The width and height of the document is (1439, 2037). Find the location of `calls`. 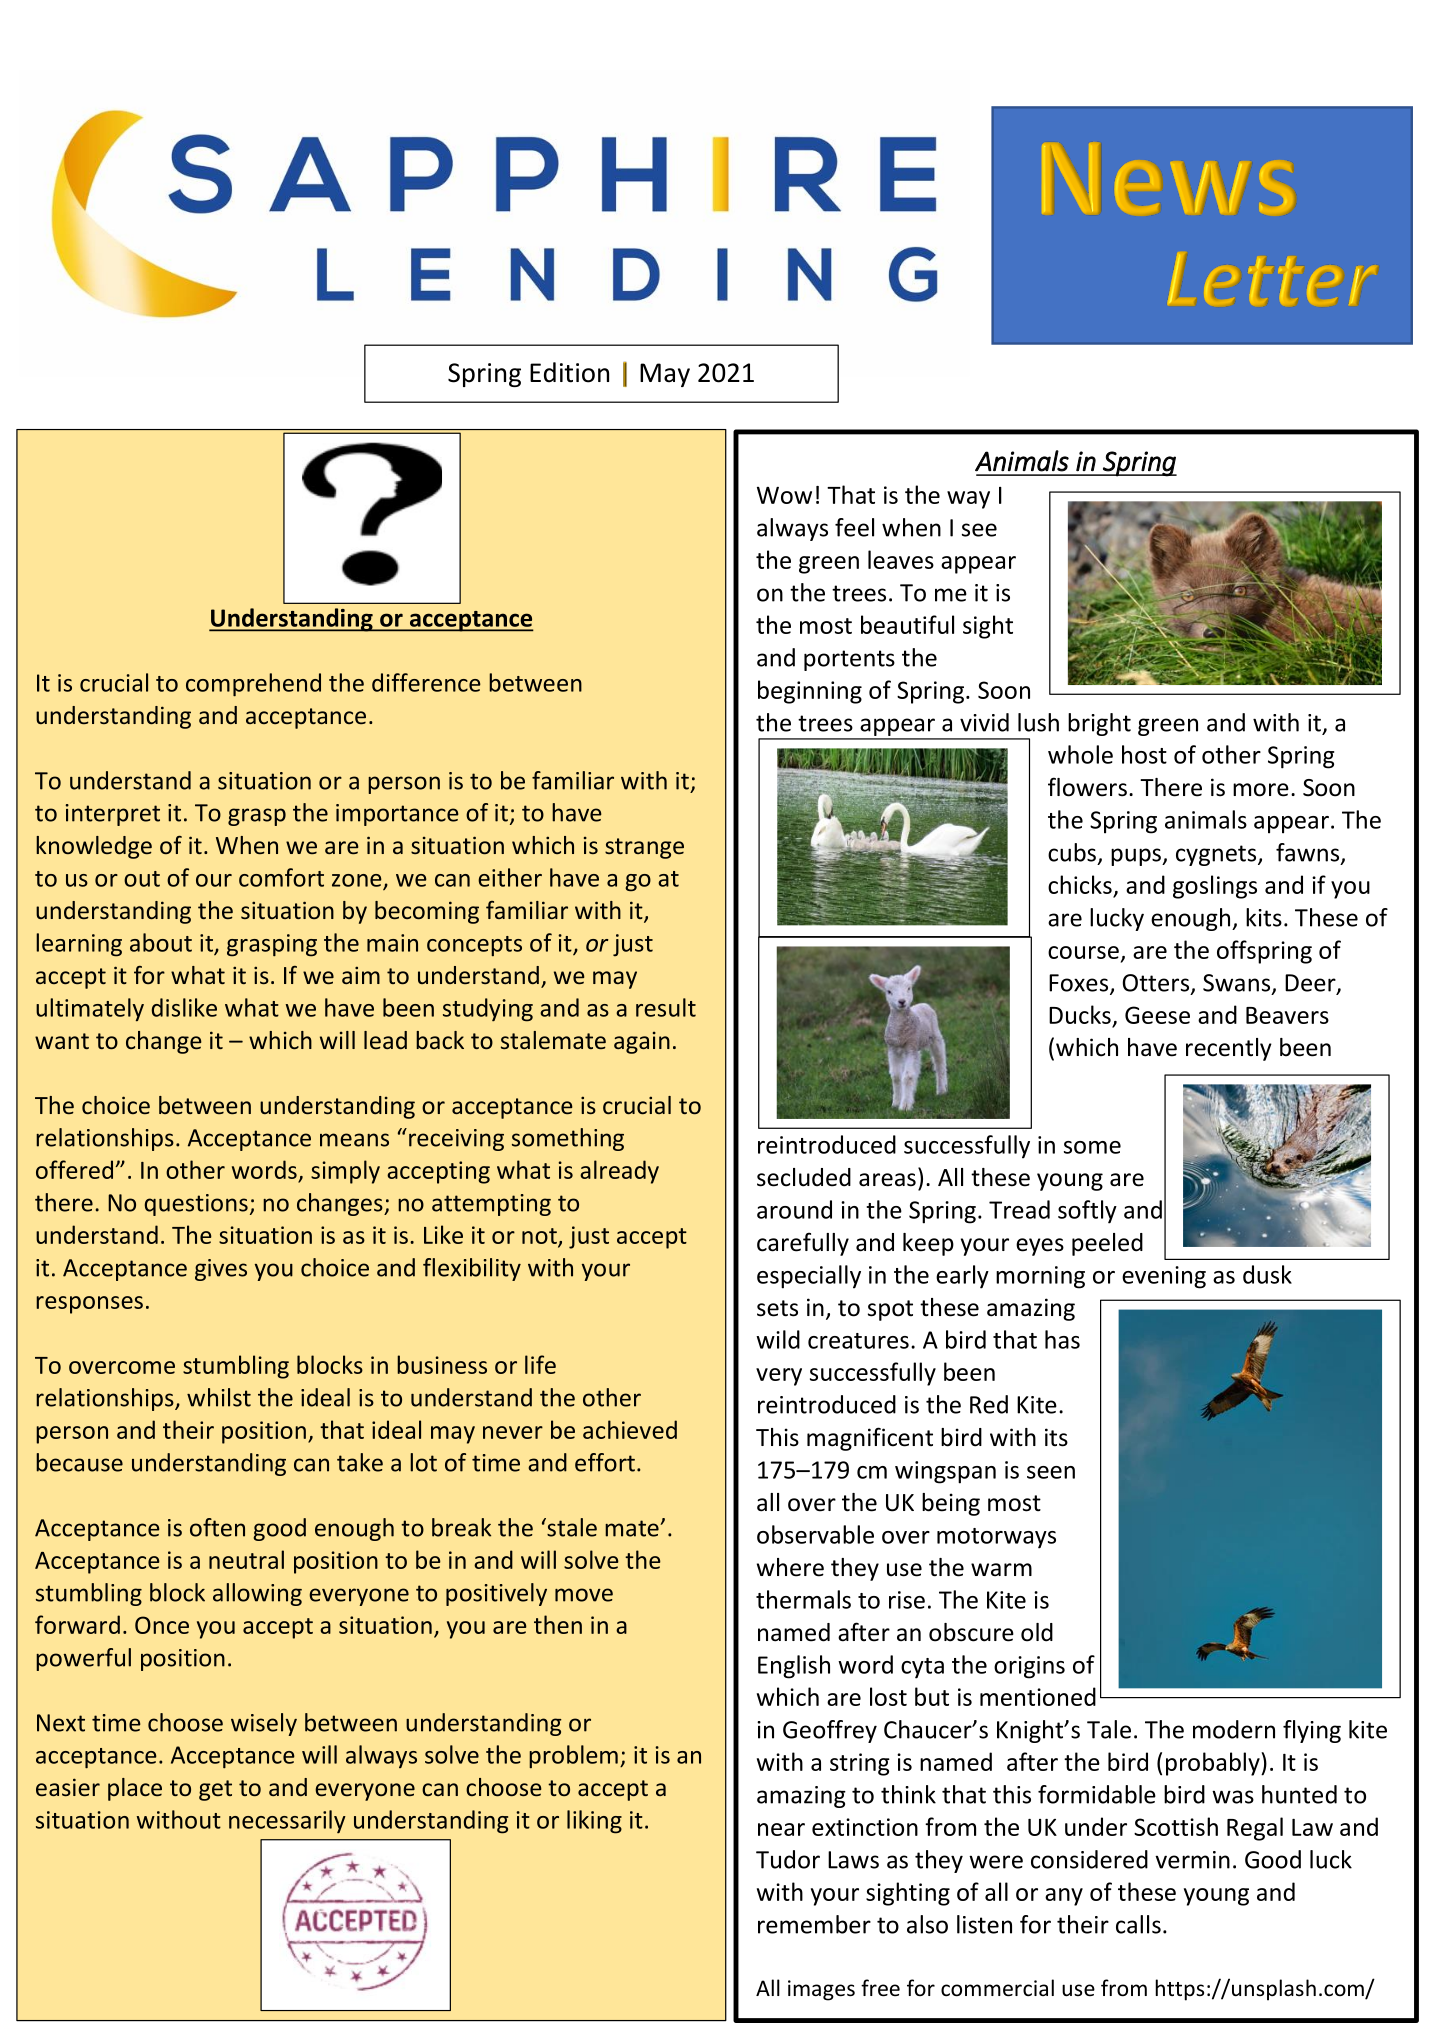

calls is located at coordinates (1138, 1924).
